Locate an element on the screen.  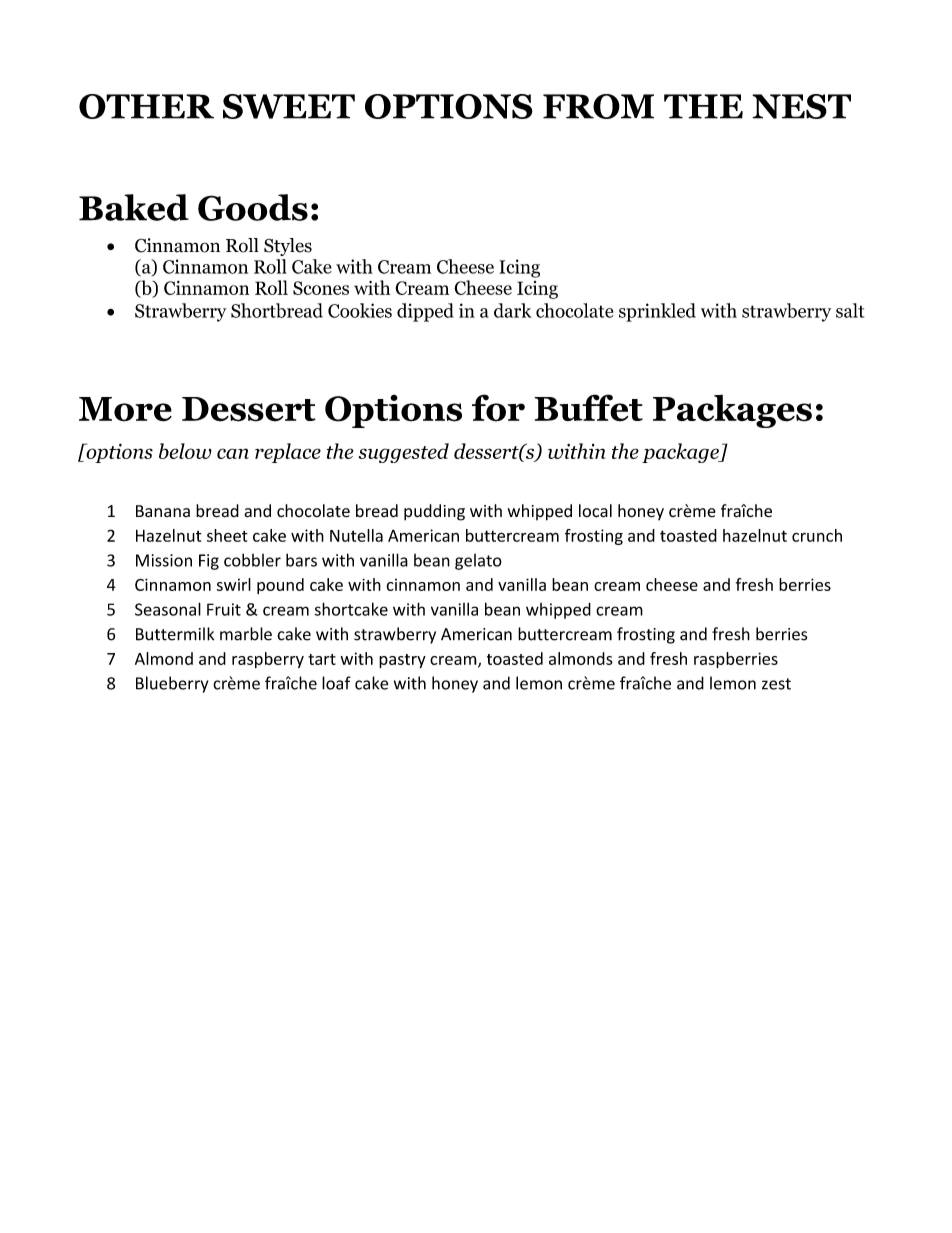
NEST is located at coordinates (801, 106).
